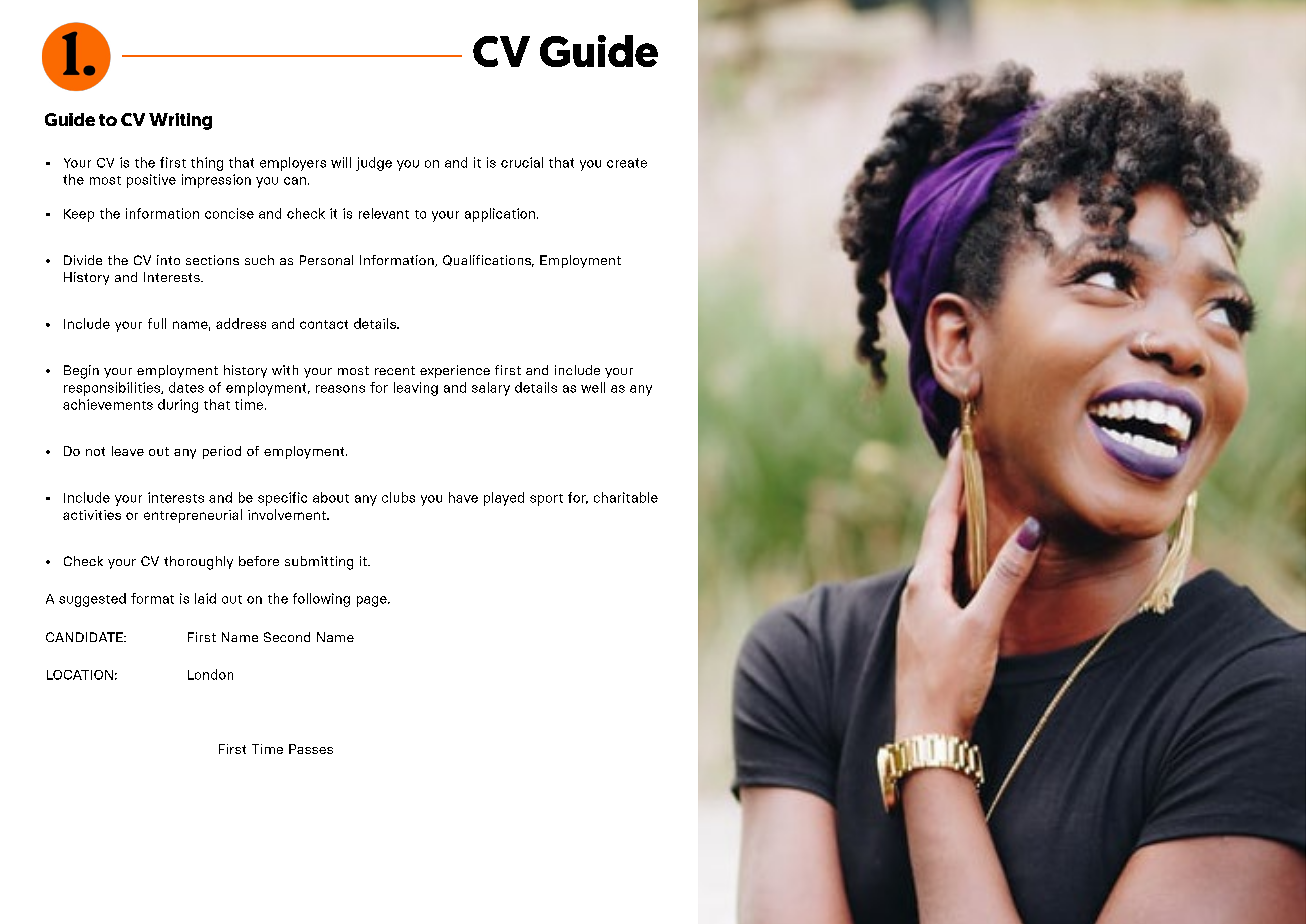 This page has width=1308, height=924. Describe the element at coordinates (546, 500) in the page. I see `sport` at that location.
